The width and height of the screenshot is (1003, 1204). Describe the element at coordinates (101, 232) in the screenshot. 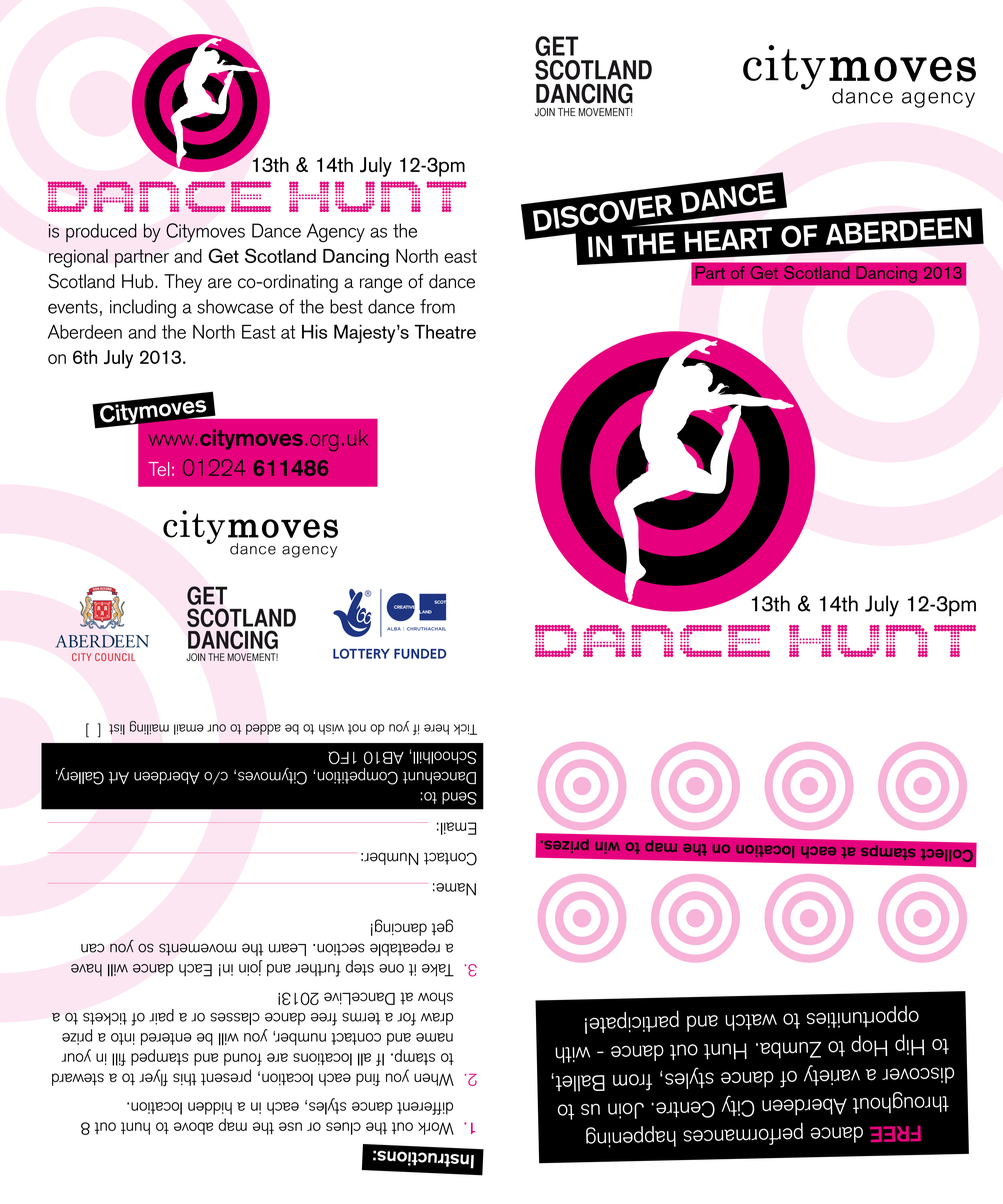

I see `produced` at that location.
